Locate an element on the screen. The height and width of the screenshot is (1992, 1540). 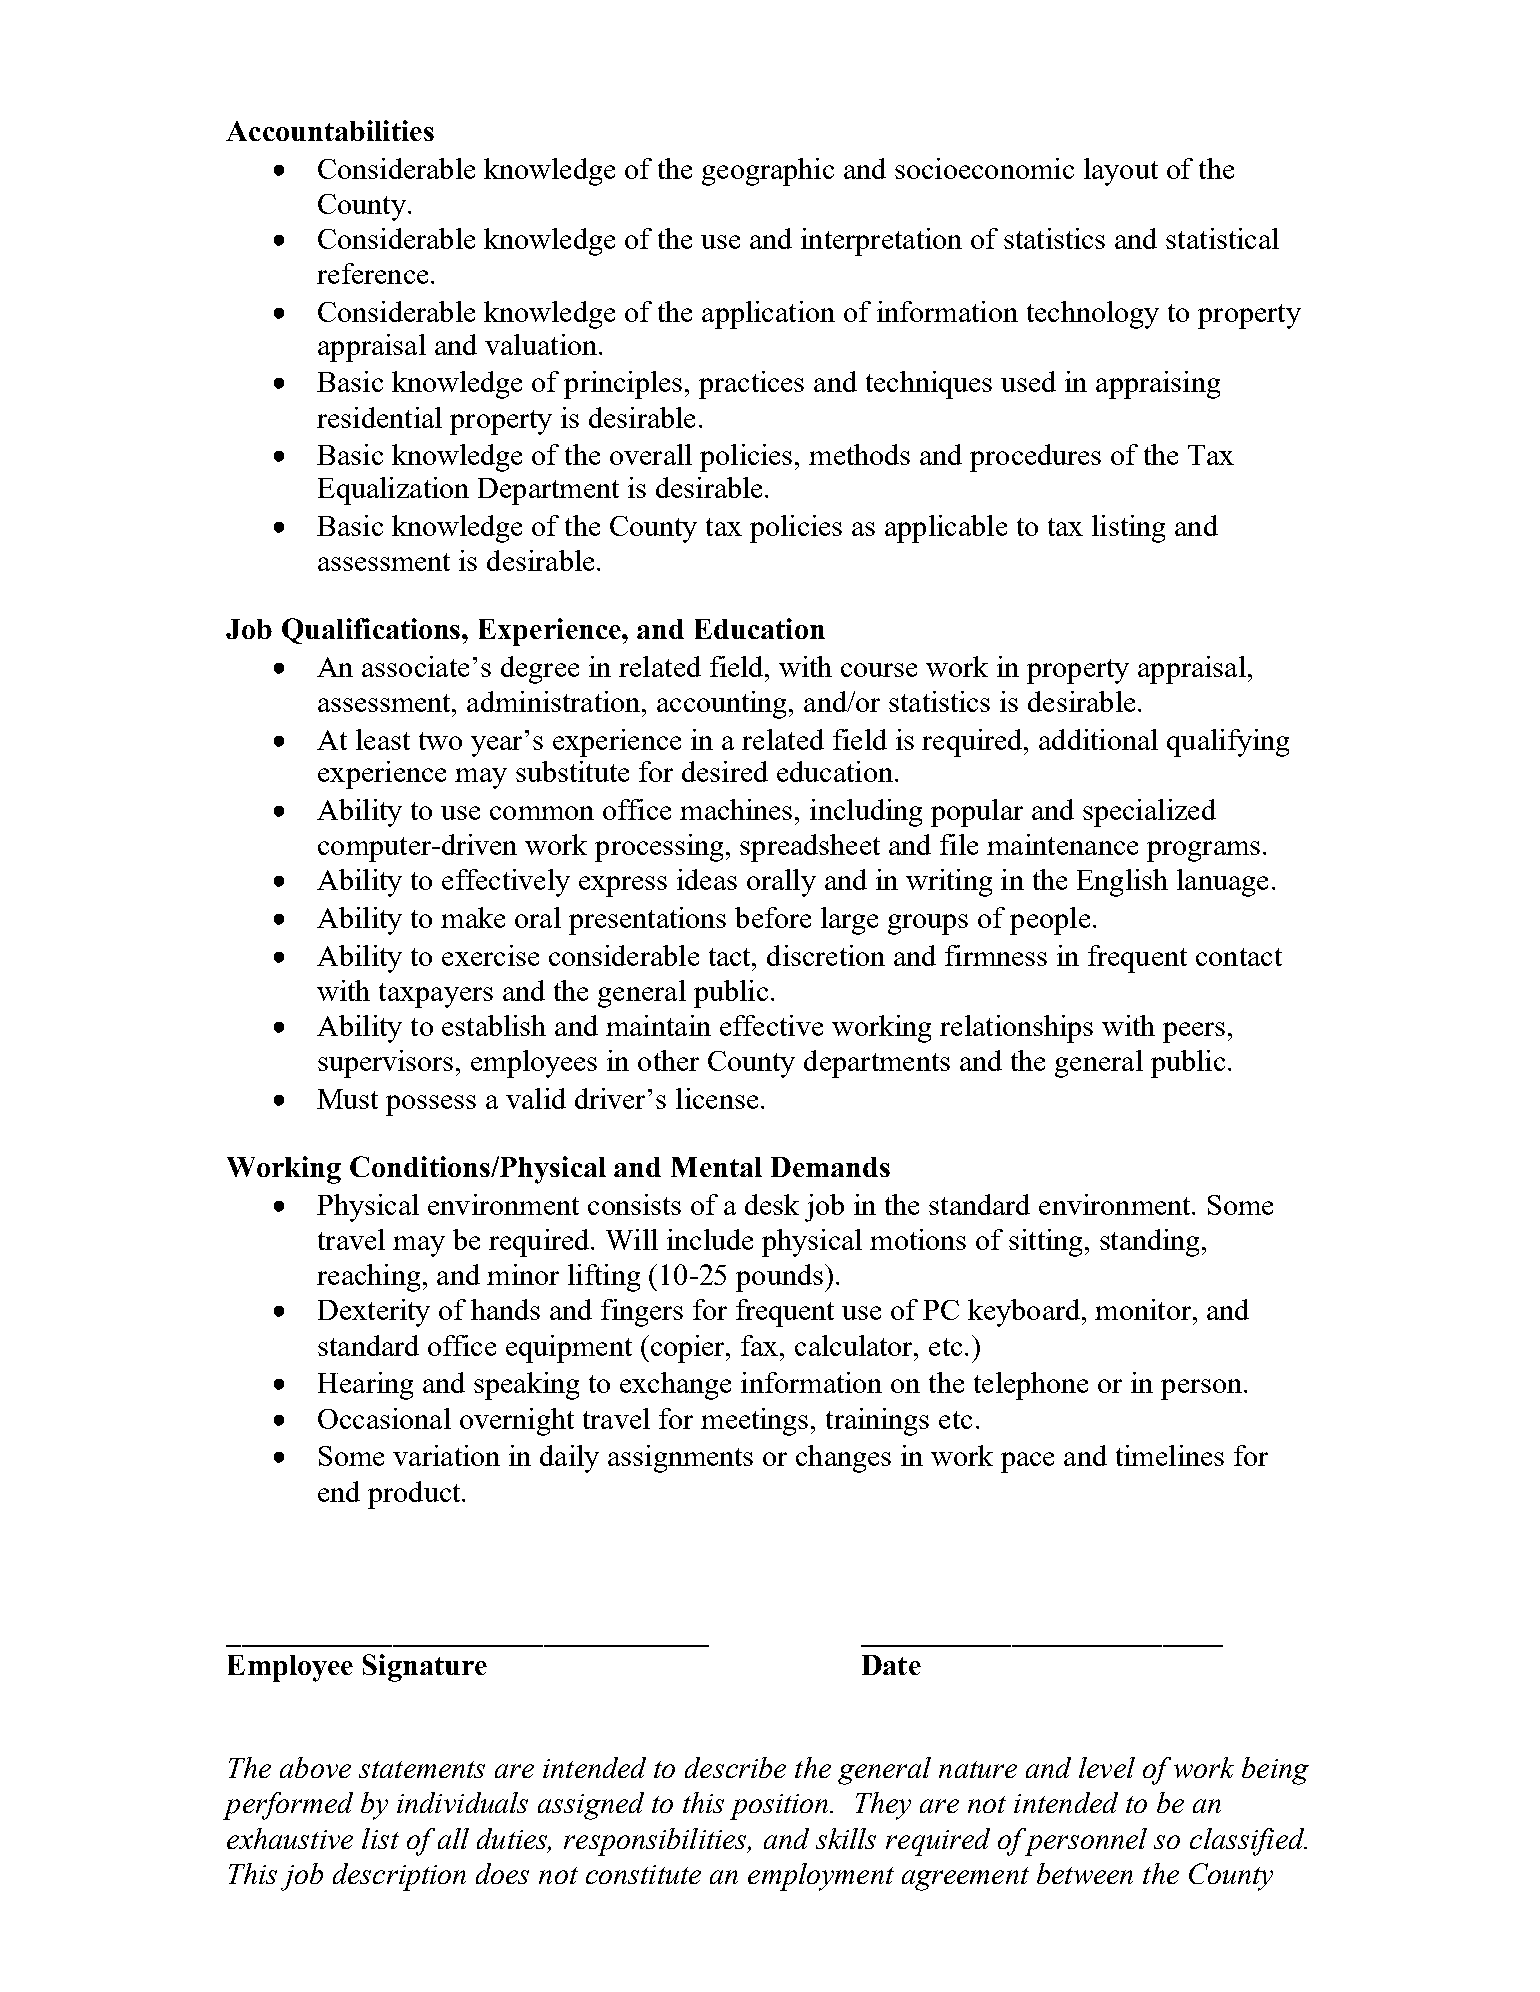
taxpayers is located at coordinates (436, 995).
